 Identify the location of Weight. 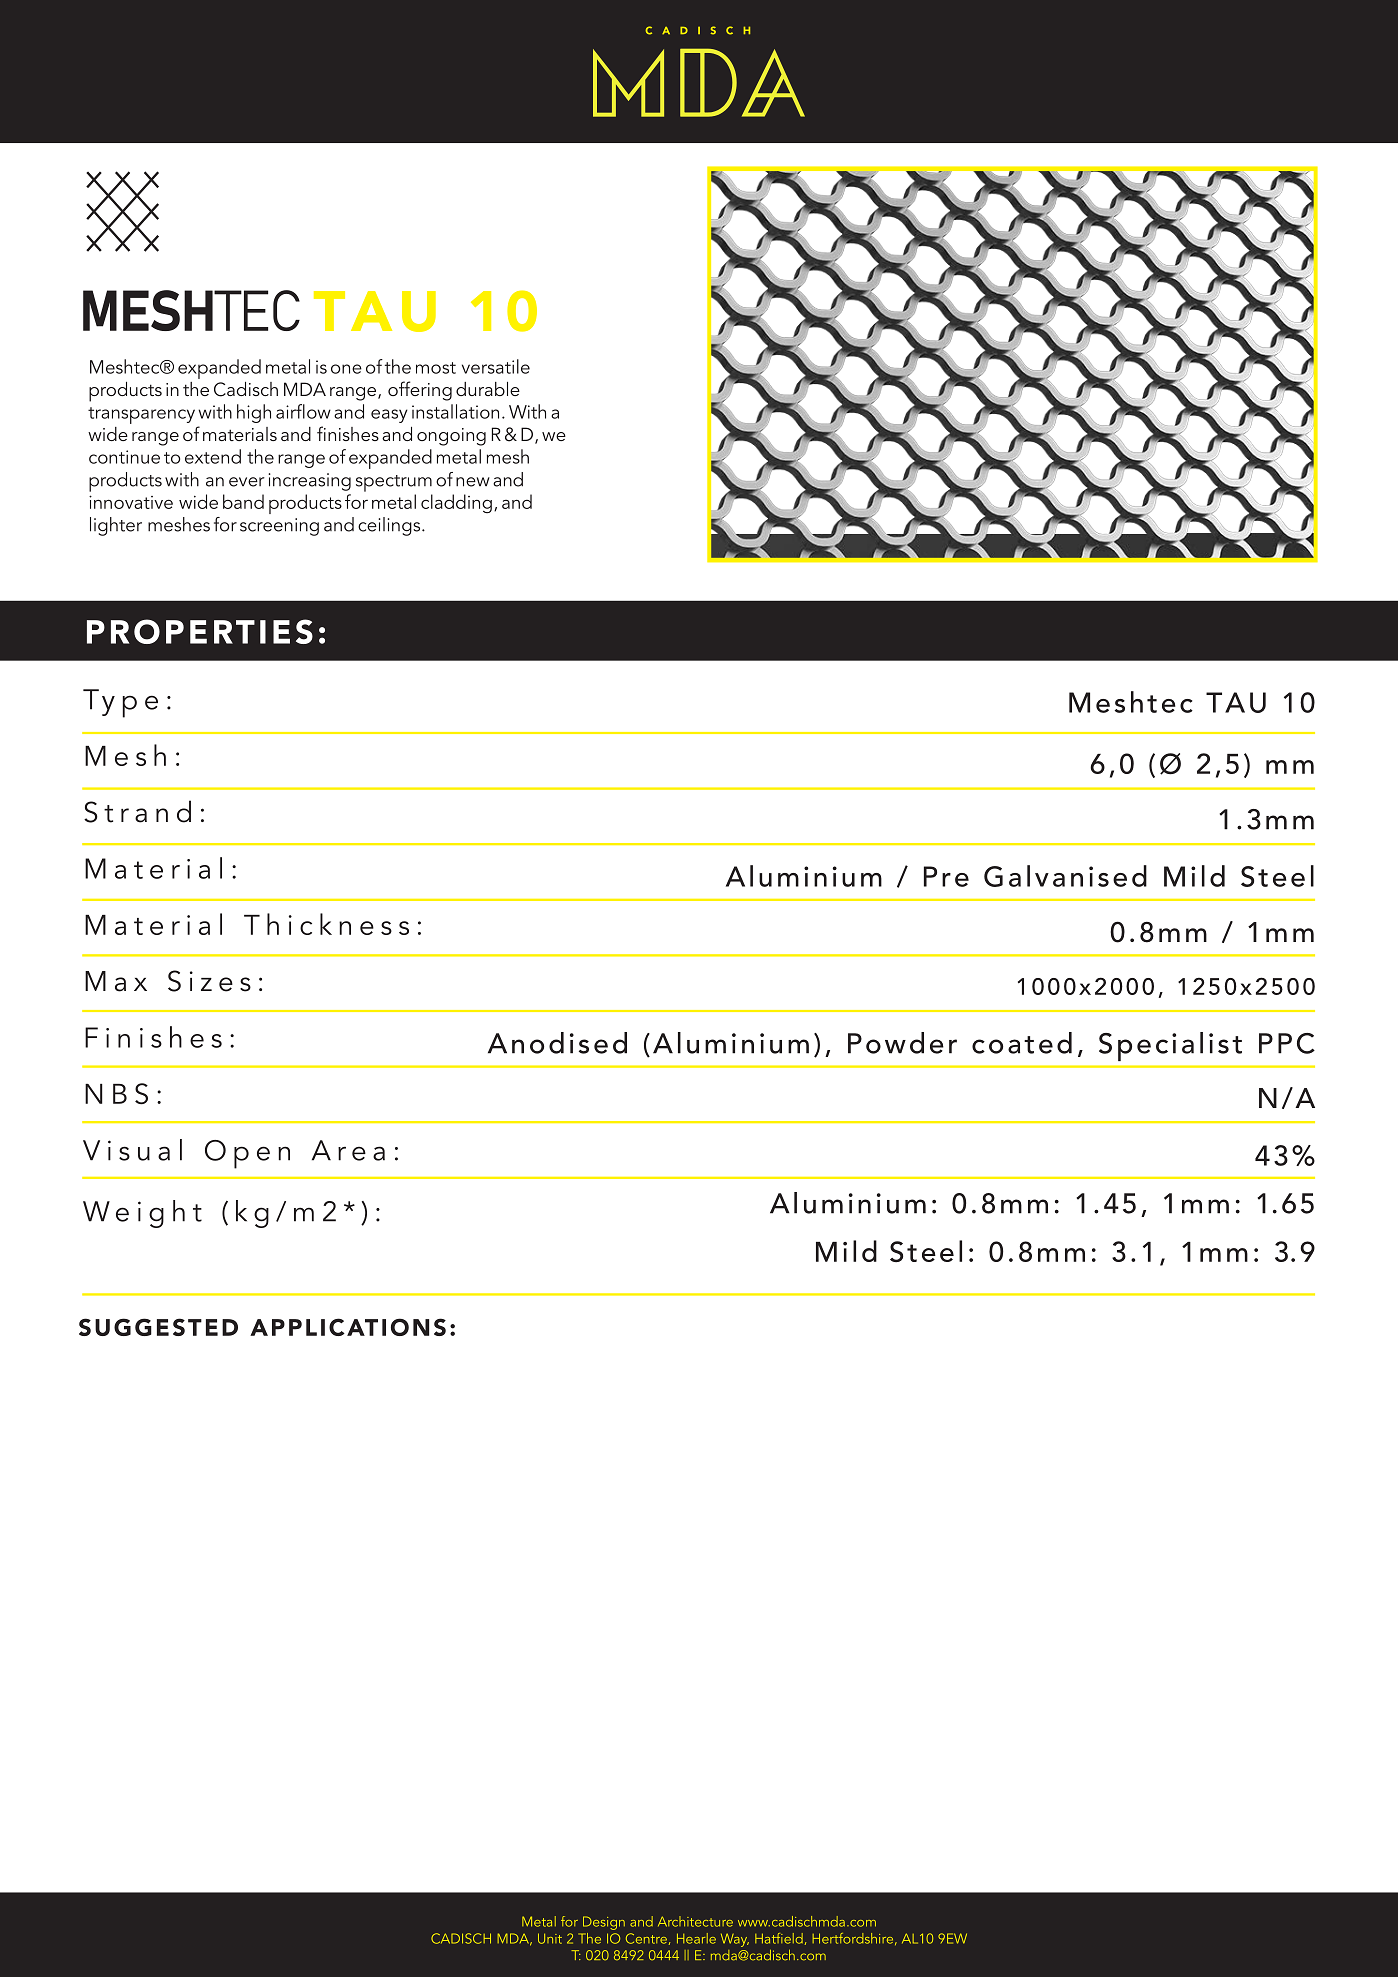
(142, 1214).
